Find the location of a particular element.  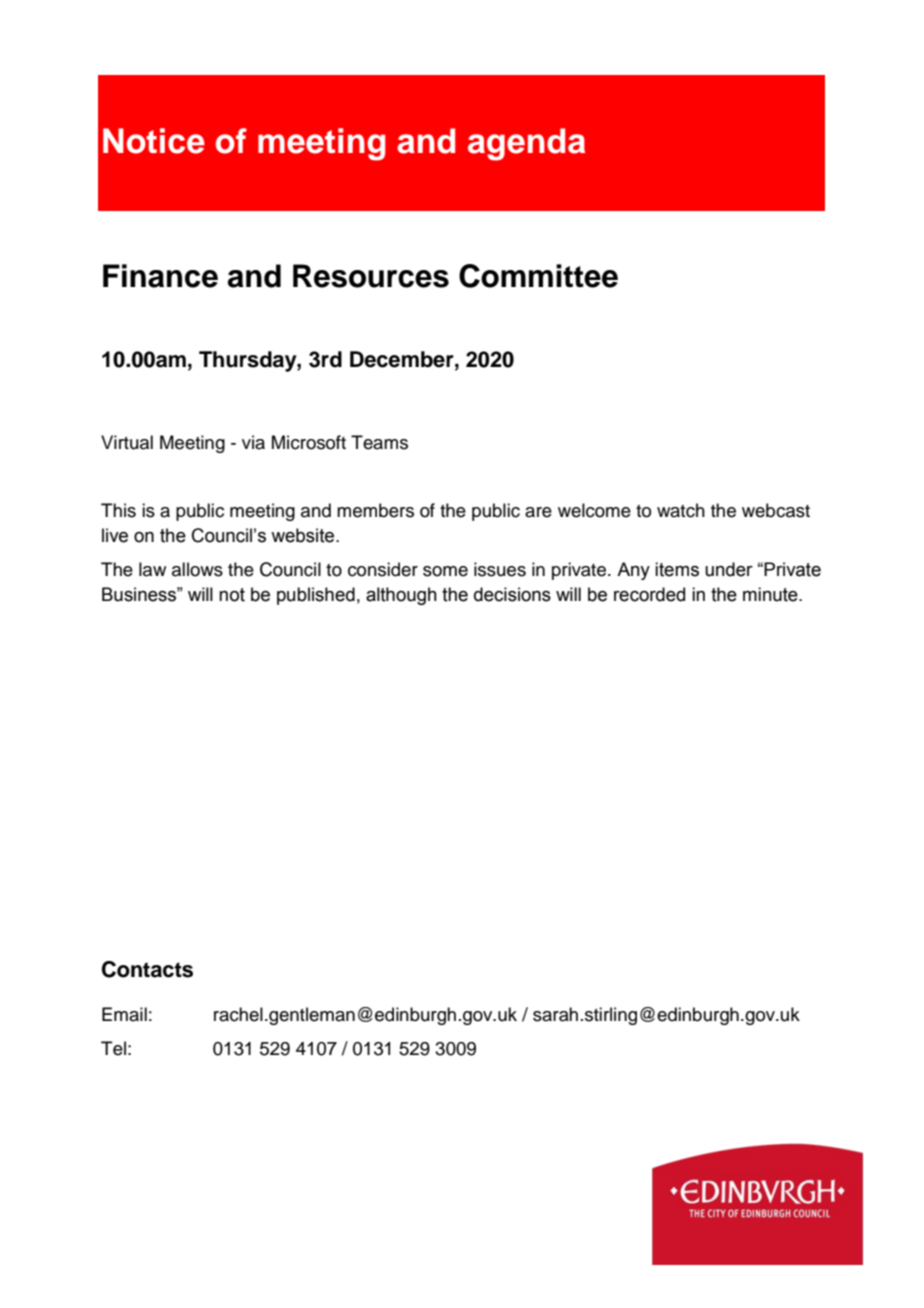

watch is located at coordinates (681, 510).
